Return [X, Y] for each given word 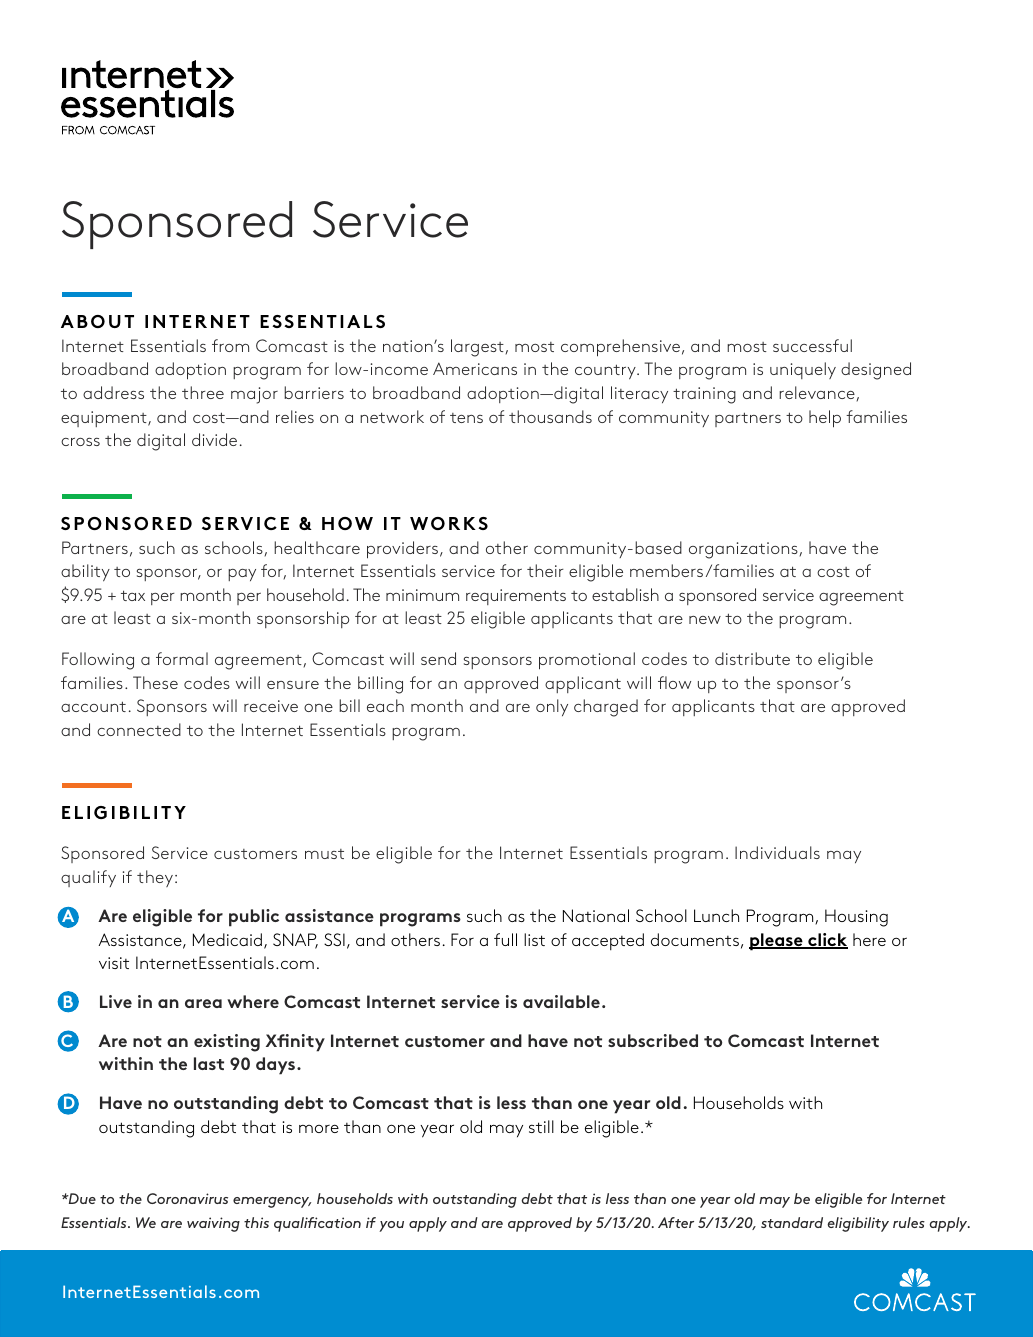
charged [606, 708]
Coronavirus [187, 1198]
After [676, 1222]
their [545, 570]
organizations [743, 550]
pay [242, 575]
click [827, 941]
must [324, 854]
